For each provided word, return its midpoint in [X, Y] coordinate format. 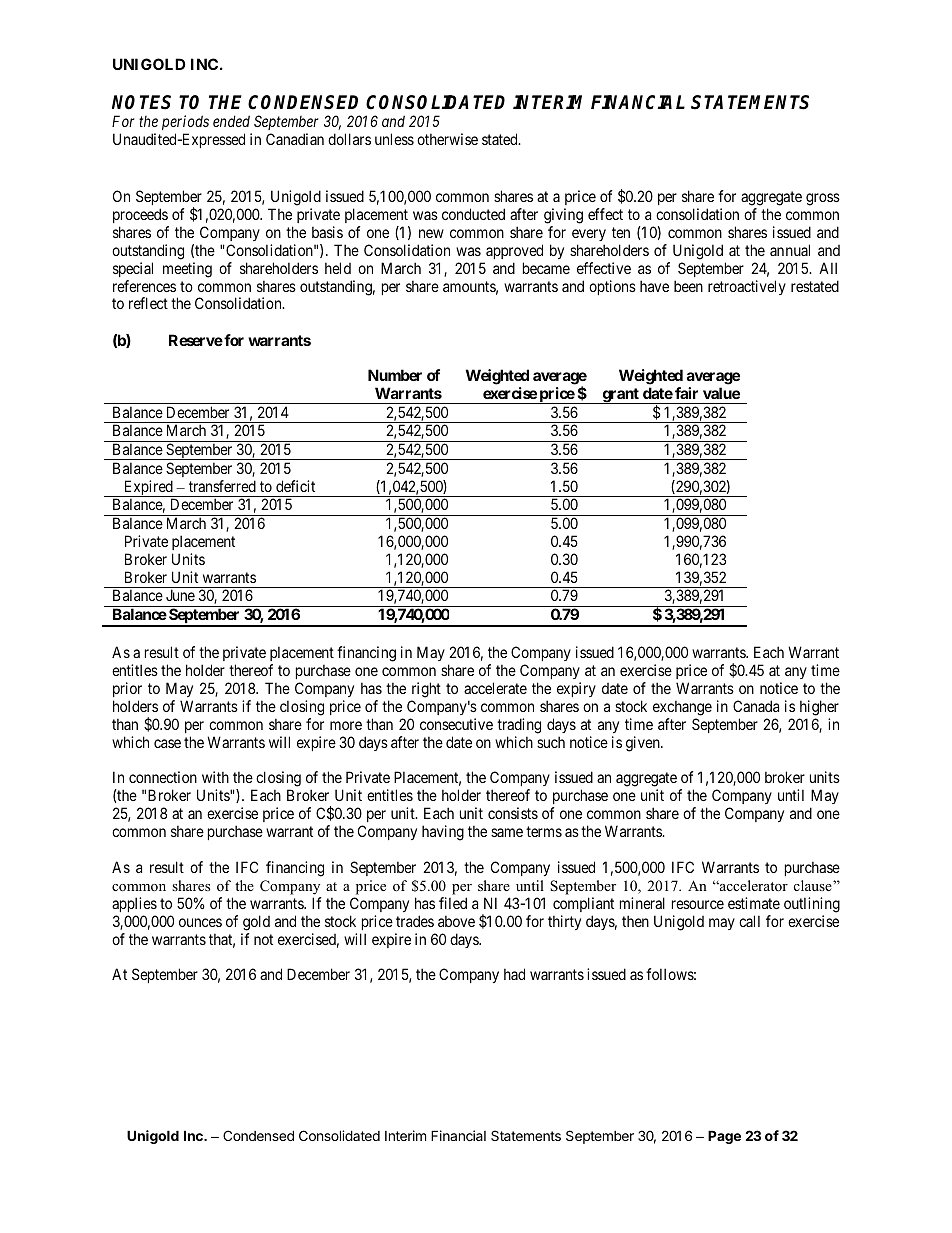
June [180, 595]
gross [823, 199]
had [514, 974]
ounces [200, 922]
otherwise [447, 139]
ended [231, 121]
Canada [756, 706]
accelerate [495, 688]
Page [724, 1137]
